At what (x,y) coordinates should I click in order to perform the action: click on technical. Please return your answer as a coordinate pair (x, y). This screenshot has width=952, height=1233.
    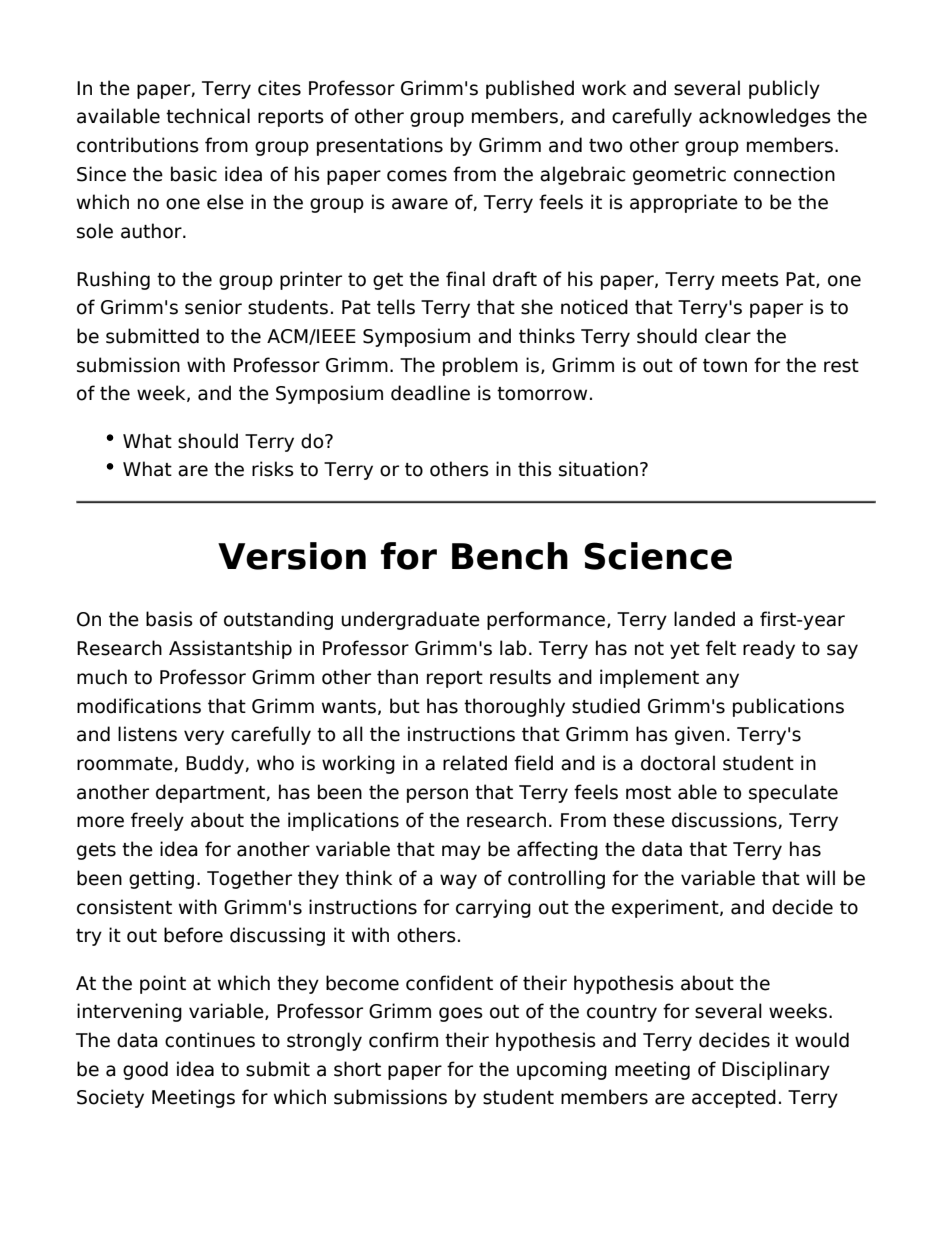
    Looking at the image, I should click on (208, 116).
